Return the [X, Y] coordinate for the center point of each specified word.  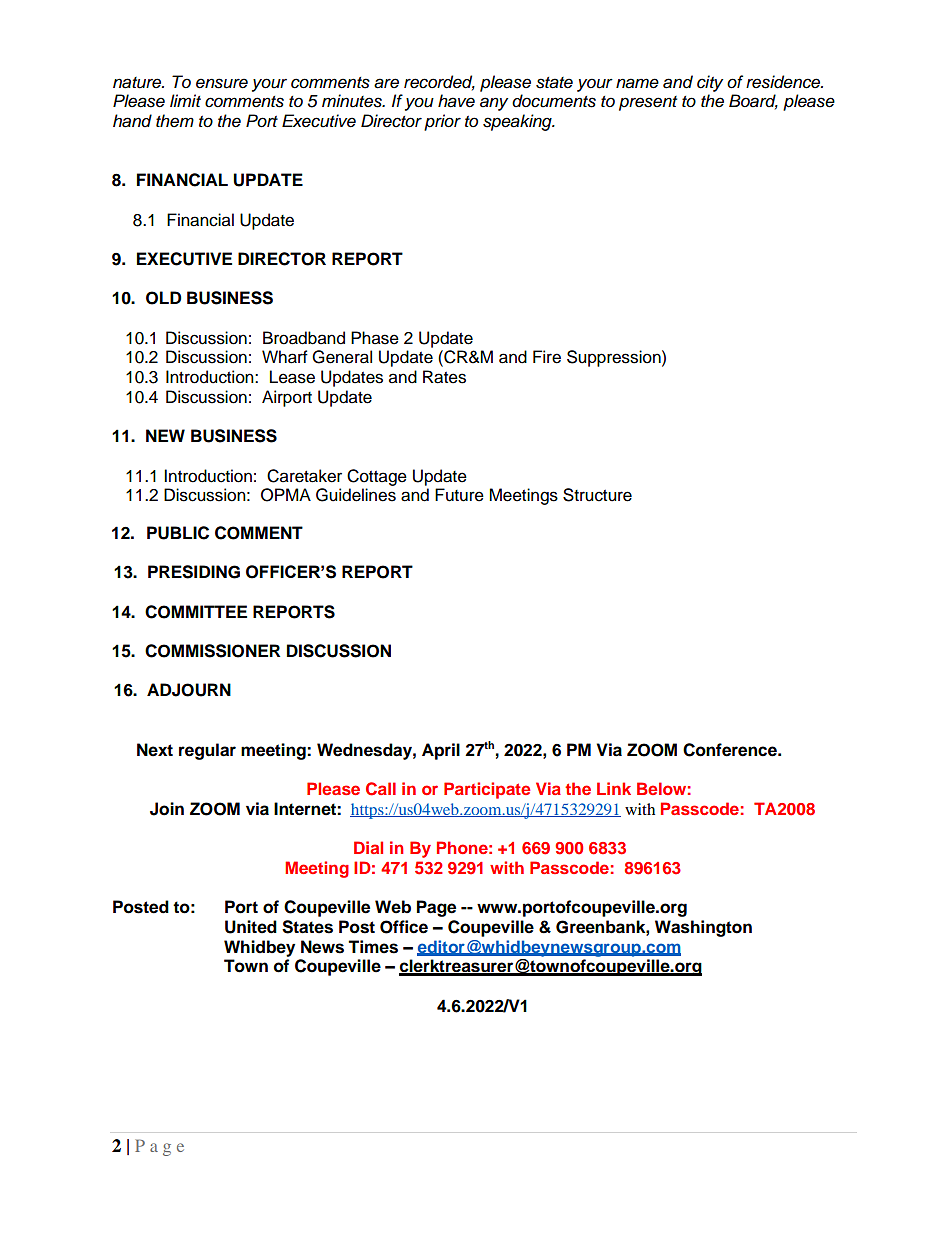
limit [185, 100]
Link [614, 788]
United [251, 927]
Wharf [285, 357]
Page [436, 908]
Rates [444, 377]
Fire [547, 357]
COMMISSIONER [212, 651]
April [441, 751]
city [710, 83]
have [456, 101]
